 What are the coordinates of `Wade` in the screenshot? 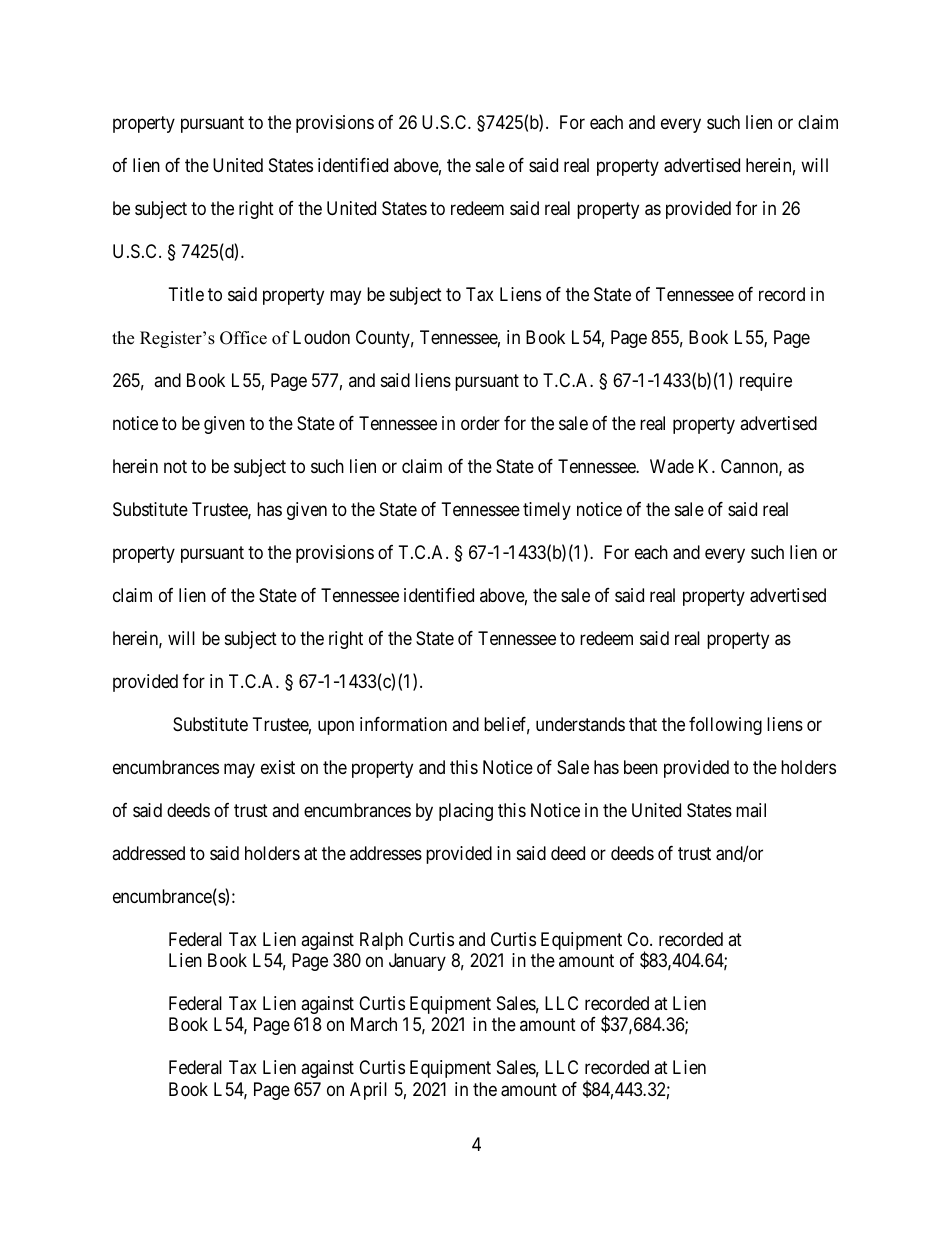 It's located at (672, 466).
